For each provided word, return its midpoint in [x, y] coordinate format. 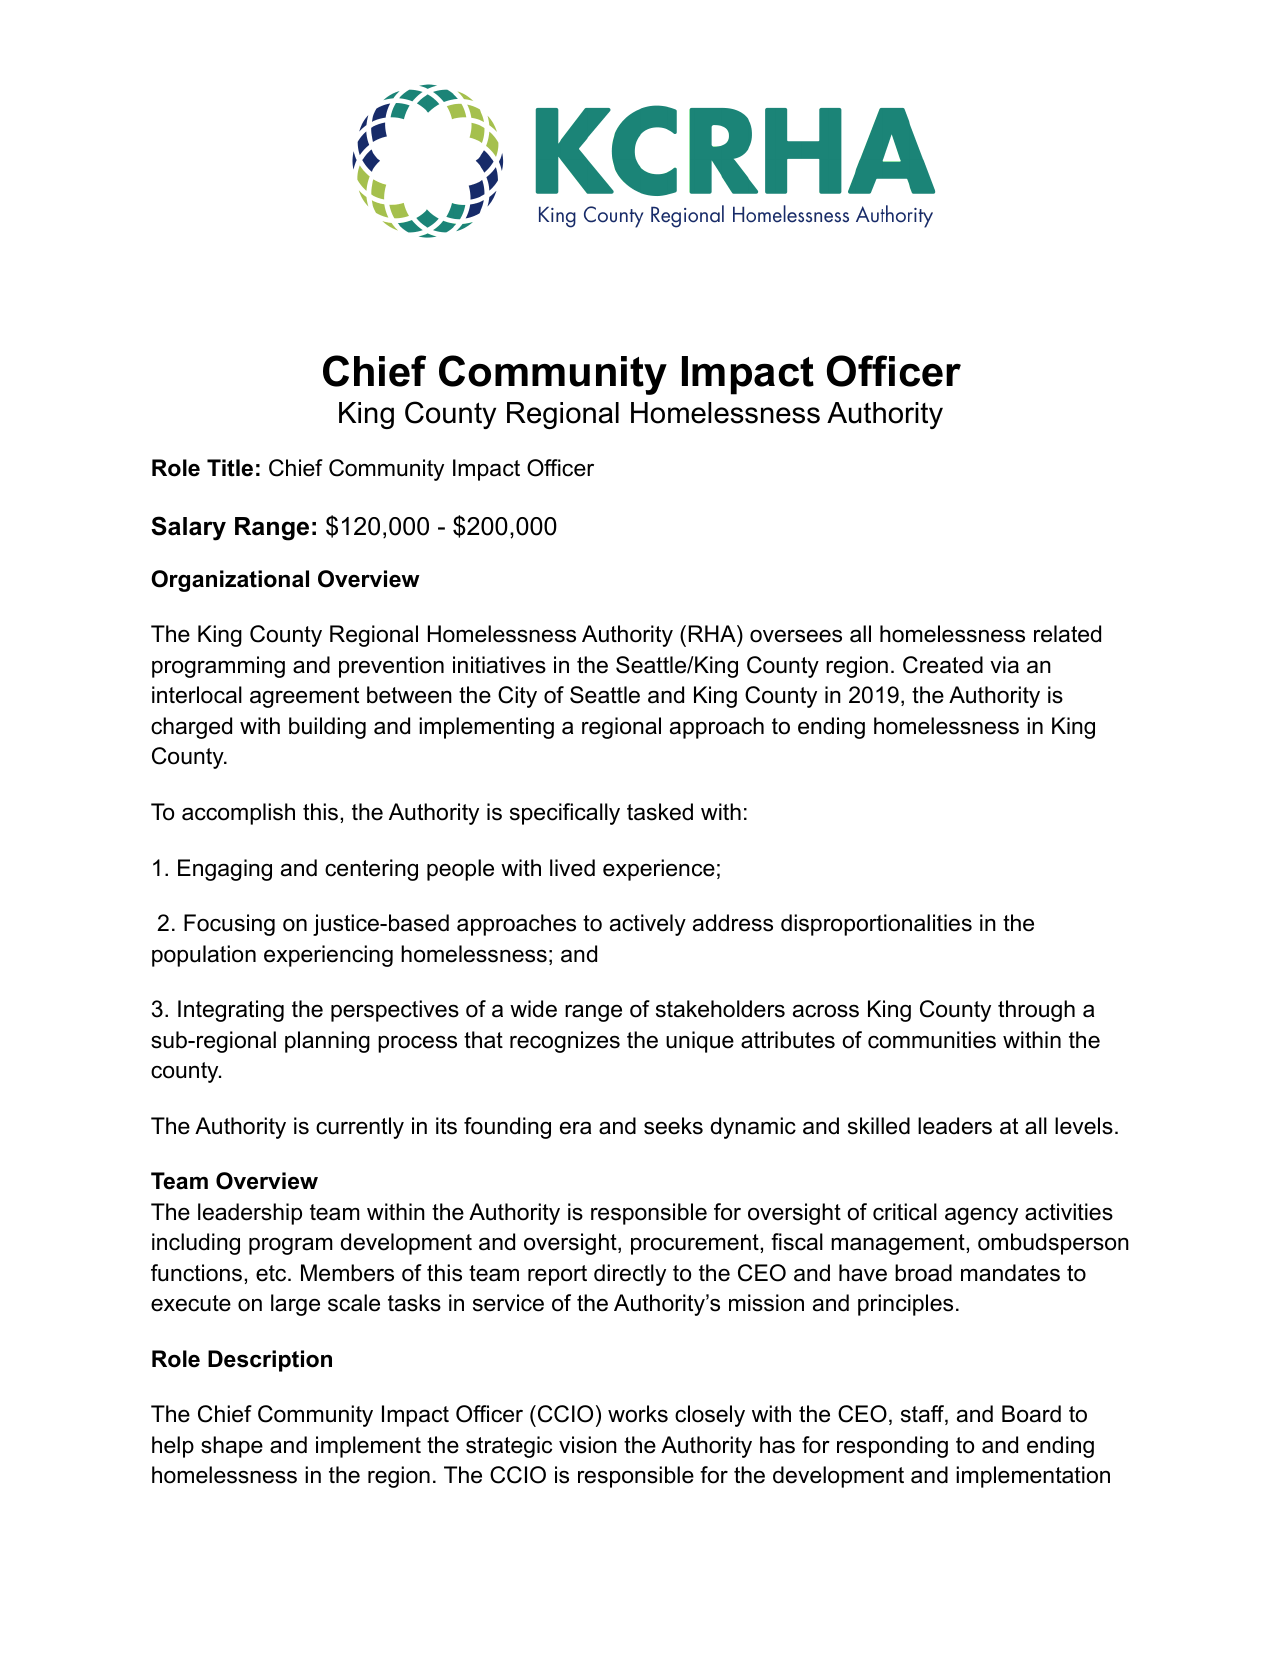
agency [981, 1216]
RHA [713, 633]
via [1004, 665]
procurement [696, 1244]
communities [932, 1040]
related [1067, 634]
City [517, 697]
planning [327, 1042]
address [733, 923]
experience [659, 870]
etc [272, 1273]
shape [232, 1447]
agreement [304, 697]
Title [230, 468]
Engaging [225, 870]
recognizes [565, 1042]
